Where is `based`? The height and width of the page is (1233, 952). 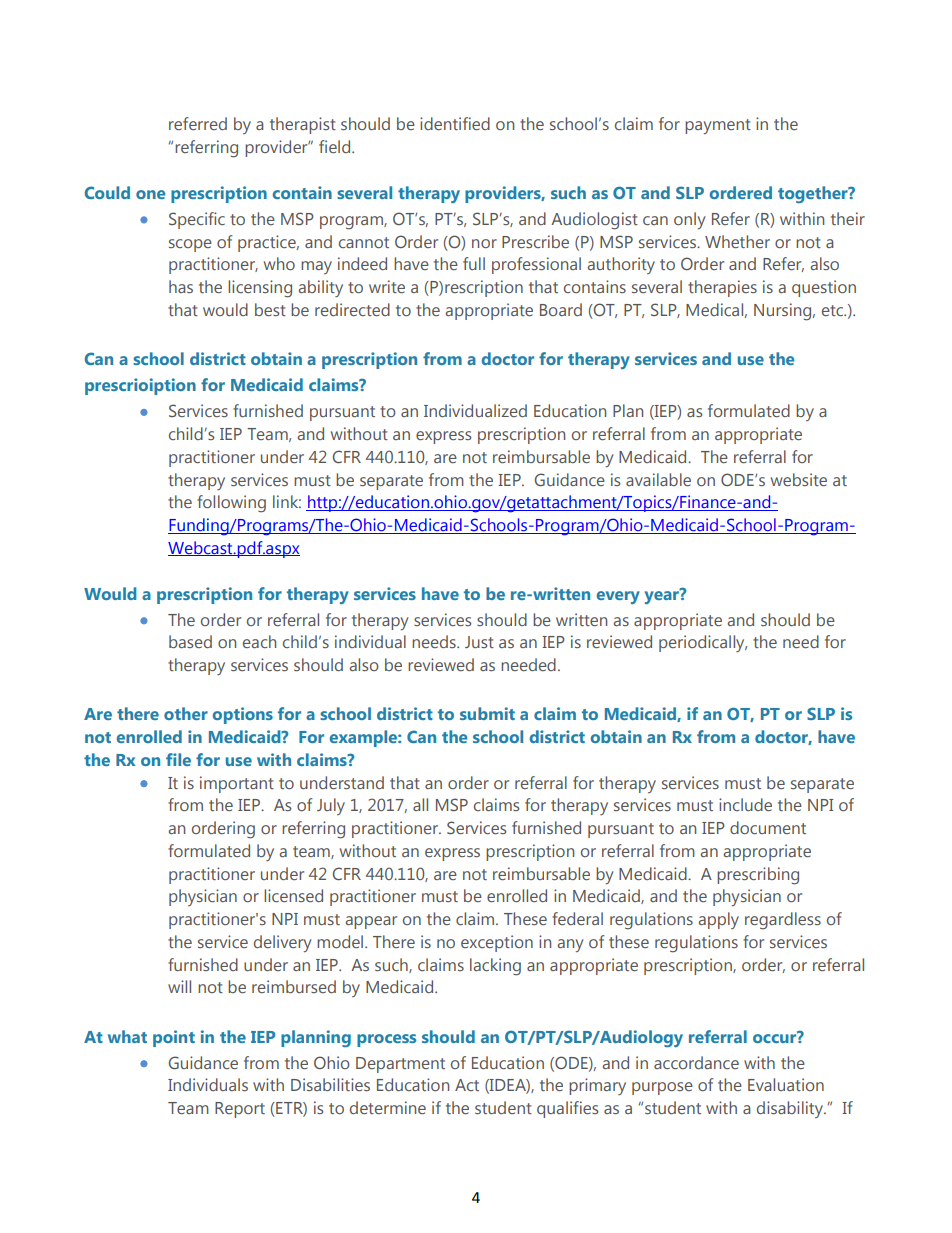
based is located at coordinates (190, 641).
